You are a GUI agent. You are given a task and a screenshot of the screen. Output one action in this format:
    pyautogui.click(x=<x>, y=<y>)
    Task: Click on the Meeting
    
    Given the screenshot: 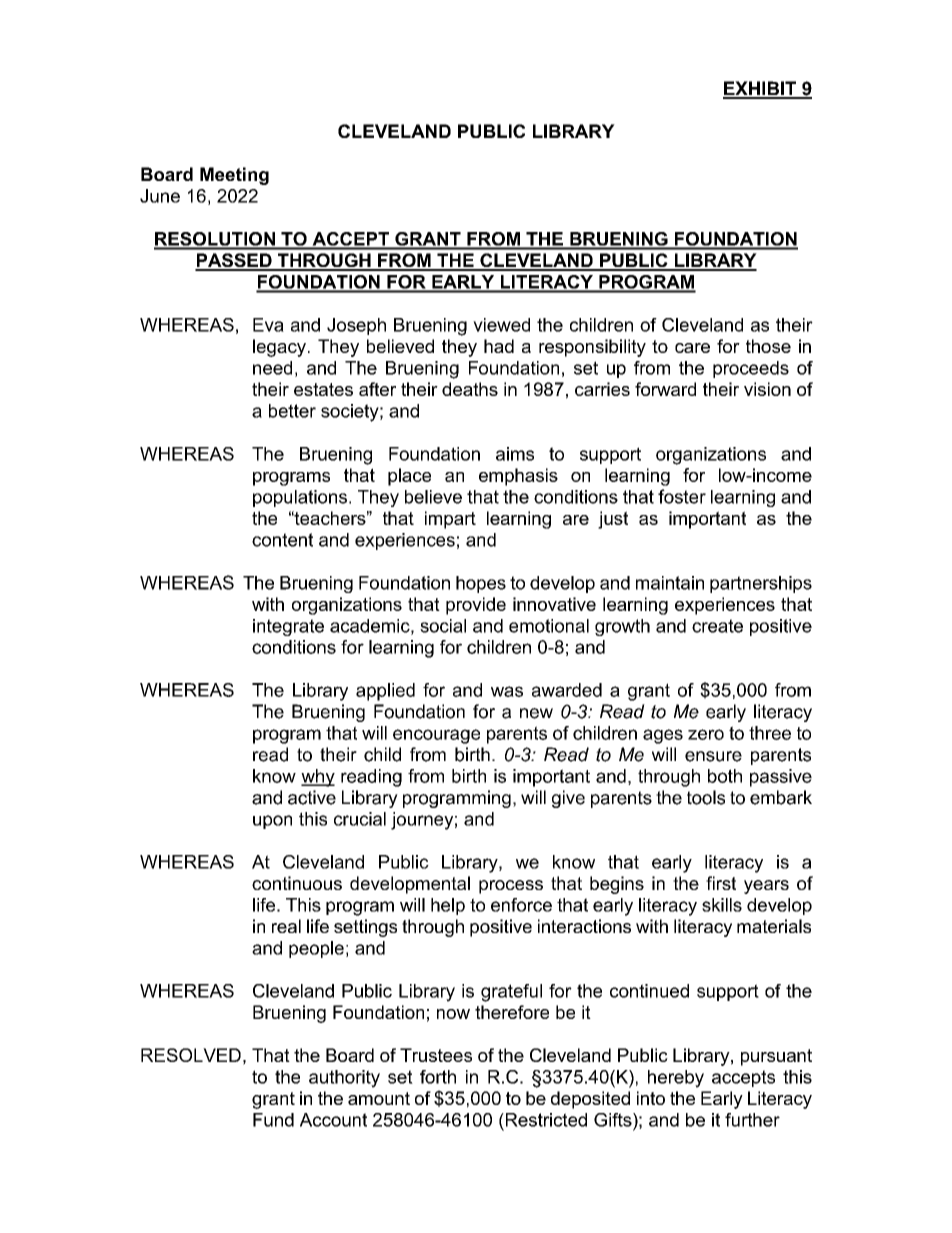 What is the action you would take?
    pyautogui.click(x=234, y=176)
